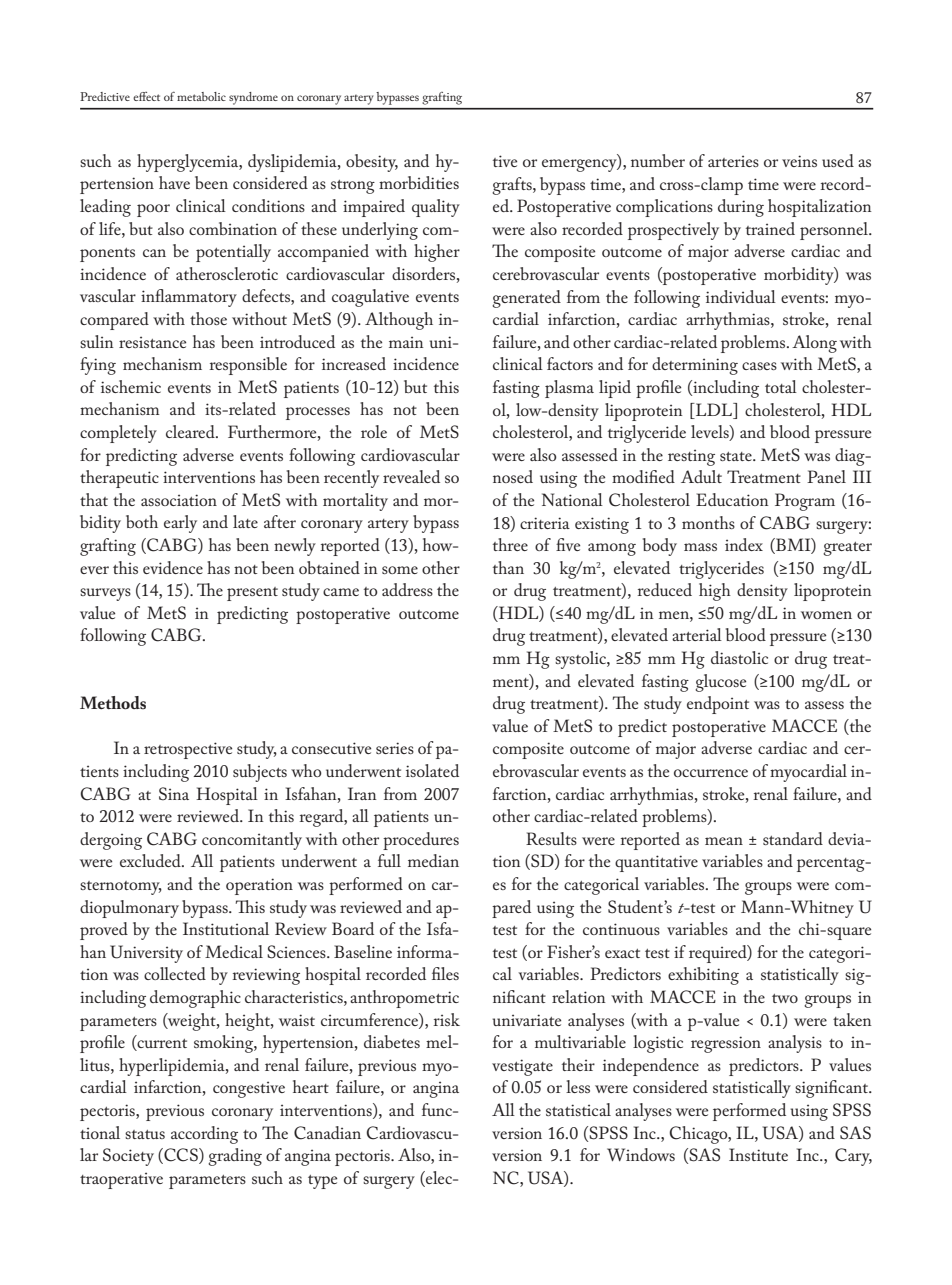 This screenshot has width=952, height=1285. I want to click on excluded, so click(151, 860).
